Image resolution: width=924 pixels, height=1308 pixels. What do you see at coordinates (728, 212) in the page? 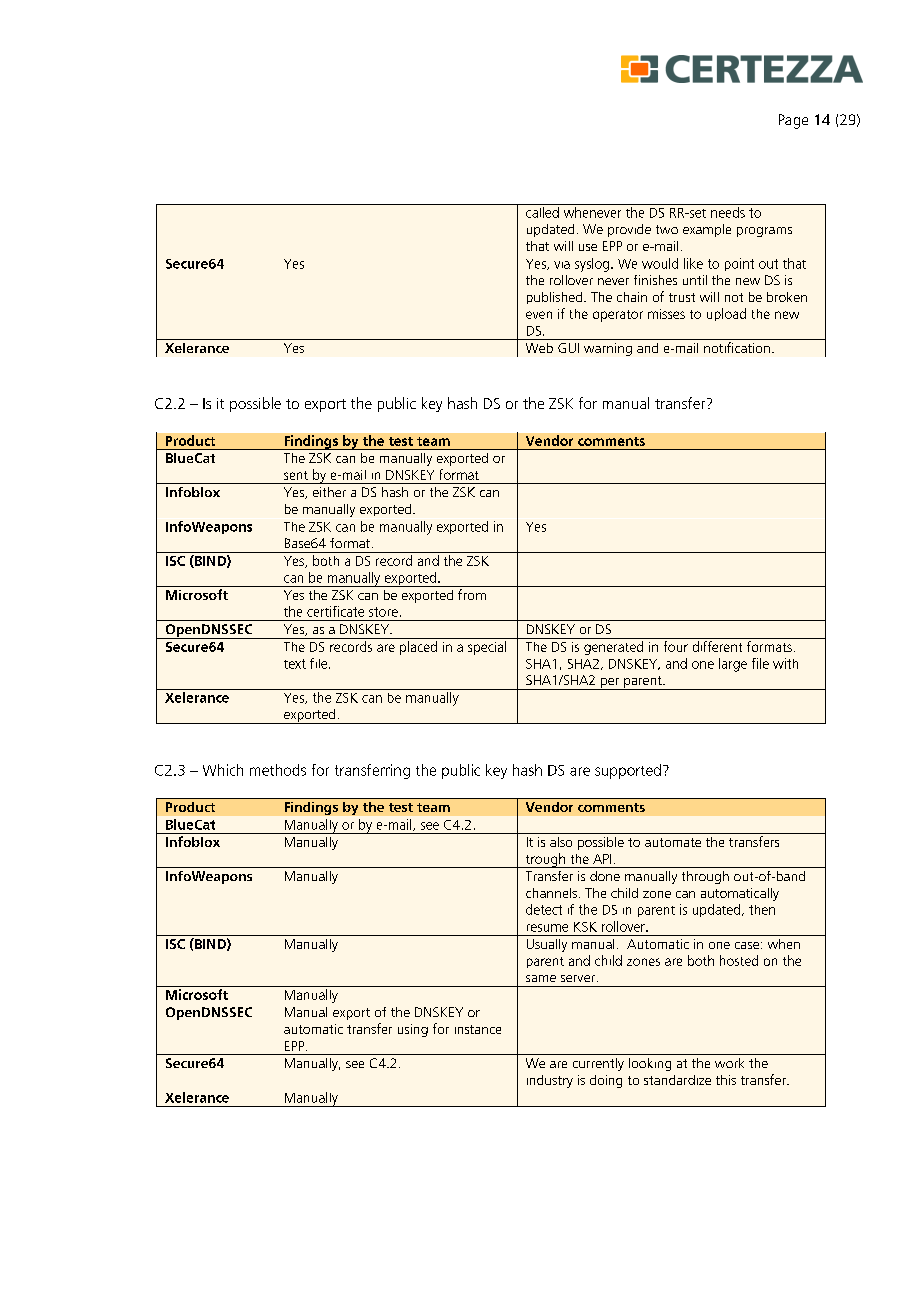
I see `needs` at bounding box center [728, 212].
